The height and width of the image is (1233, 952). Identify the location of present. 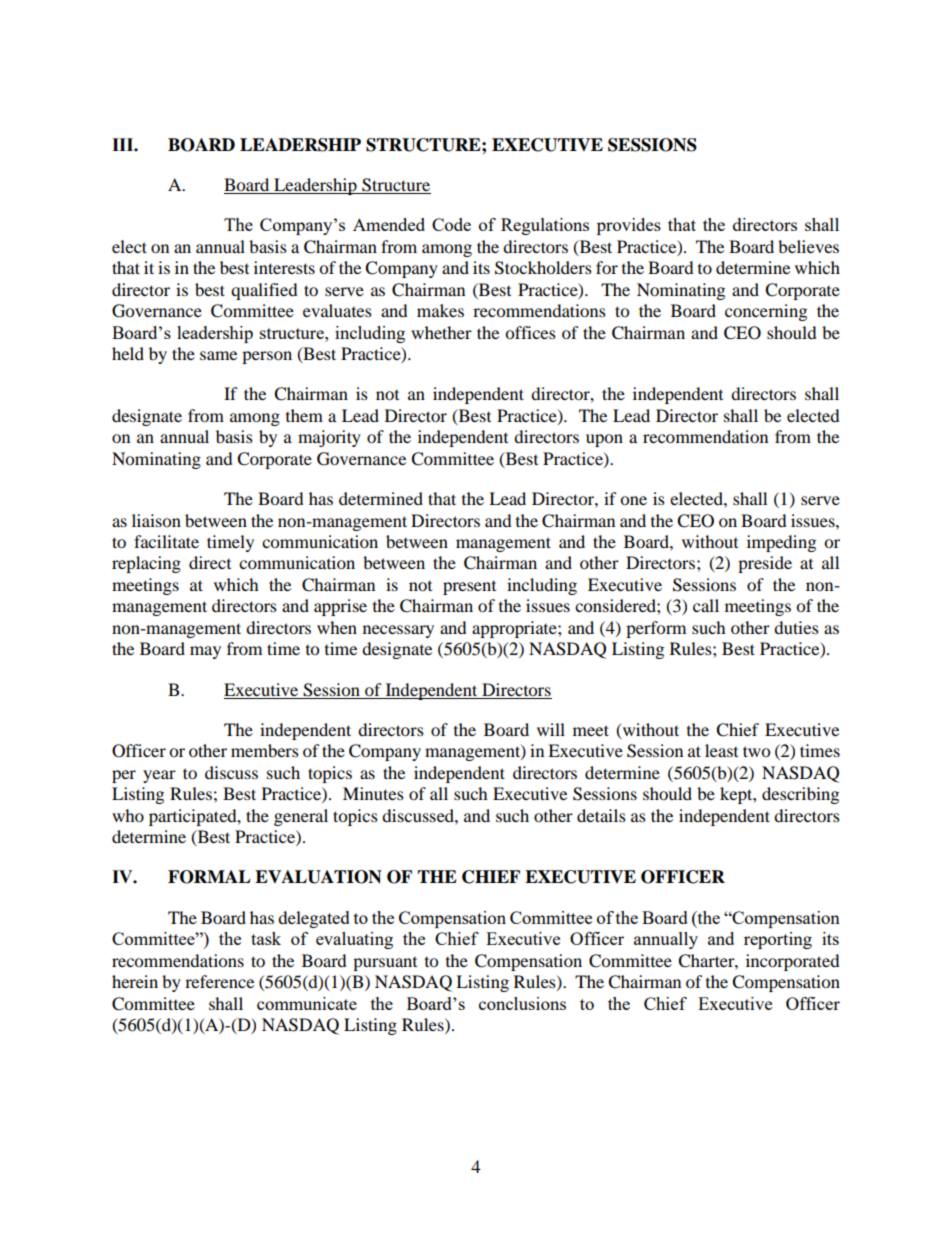
(469, 588).
